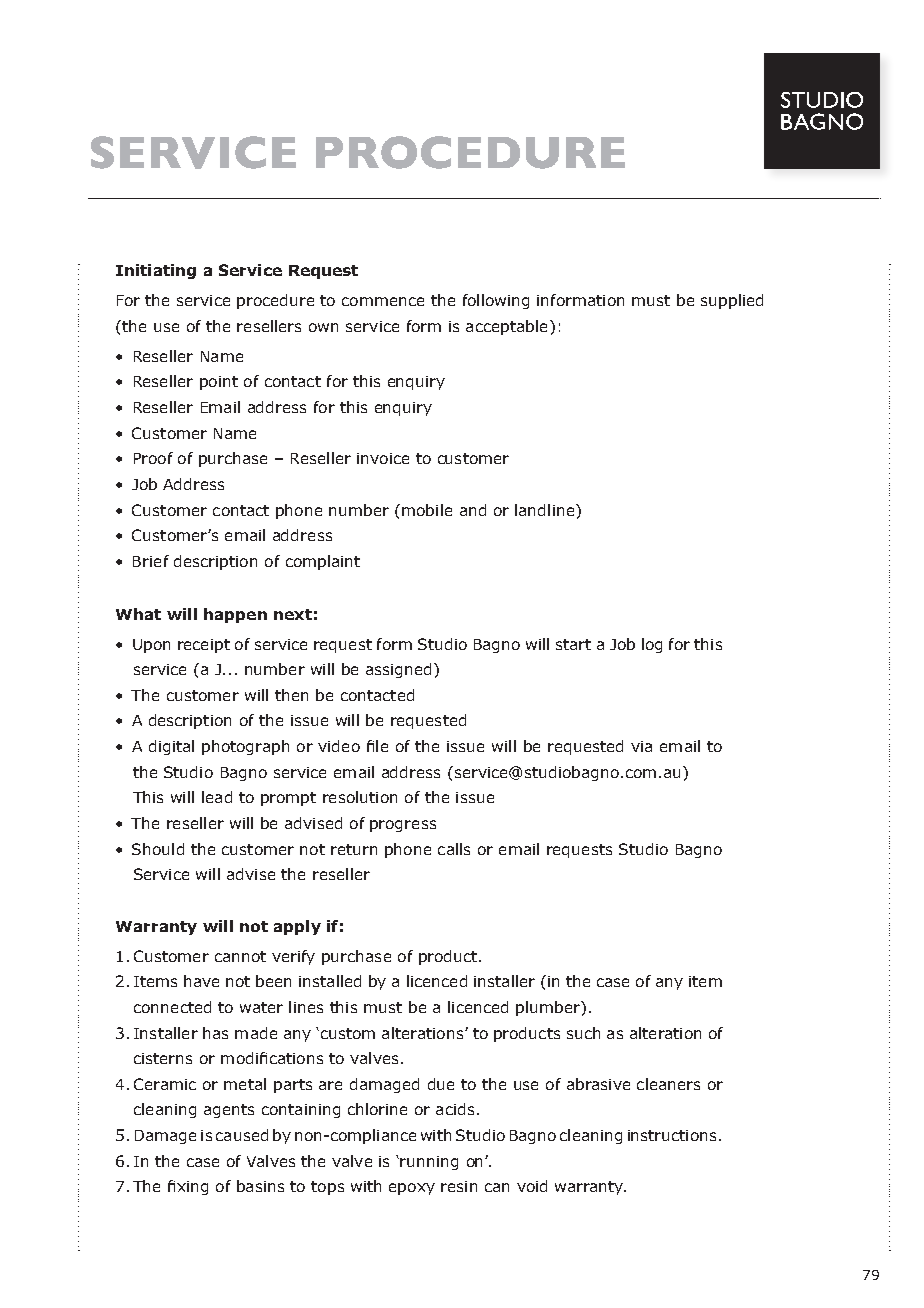  Describe the element at coordinates (429, 1163) in the screenshot. I see `running` at that location.
